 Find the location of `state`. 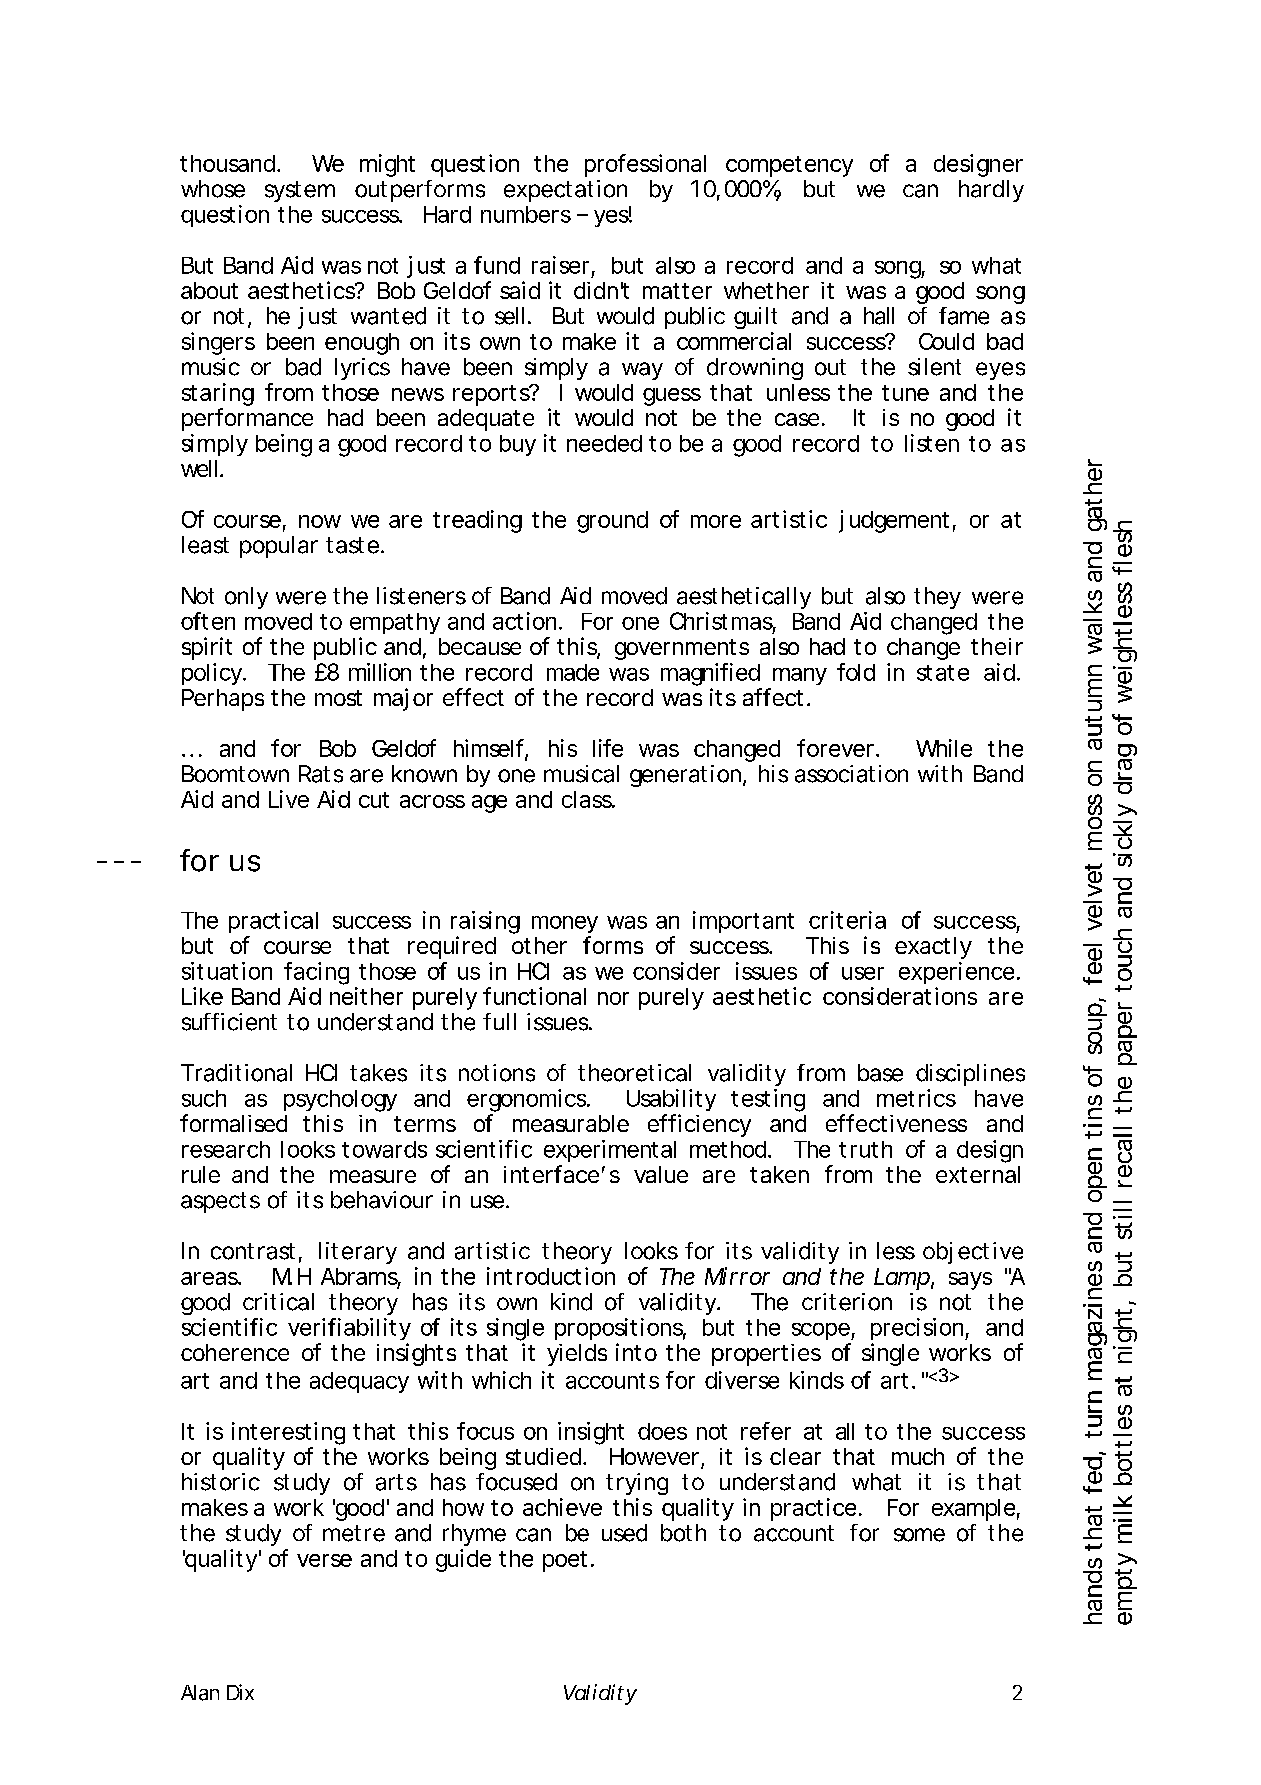

state is located at coordinates (943, 673).
